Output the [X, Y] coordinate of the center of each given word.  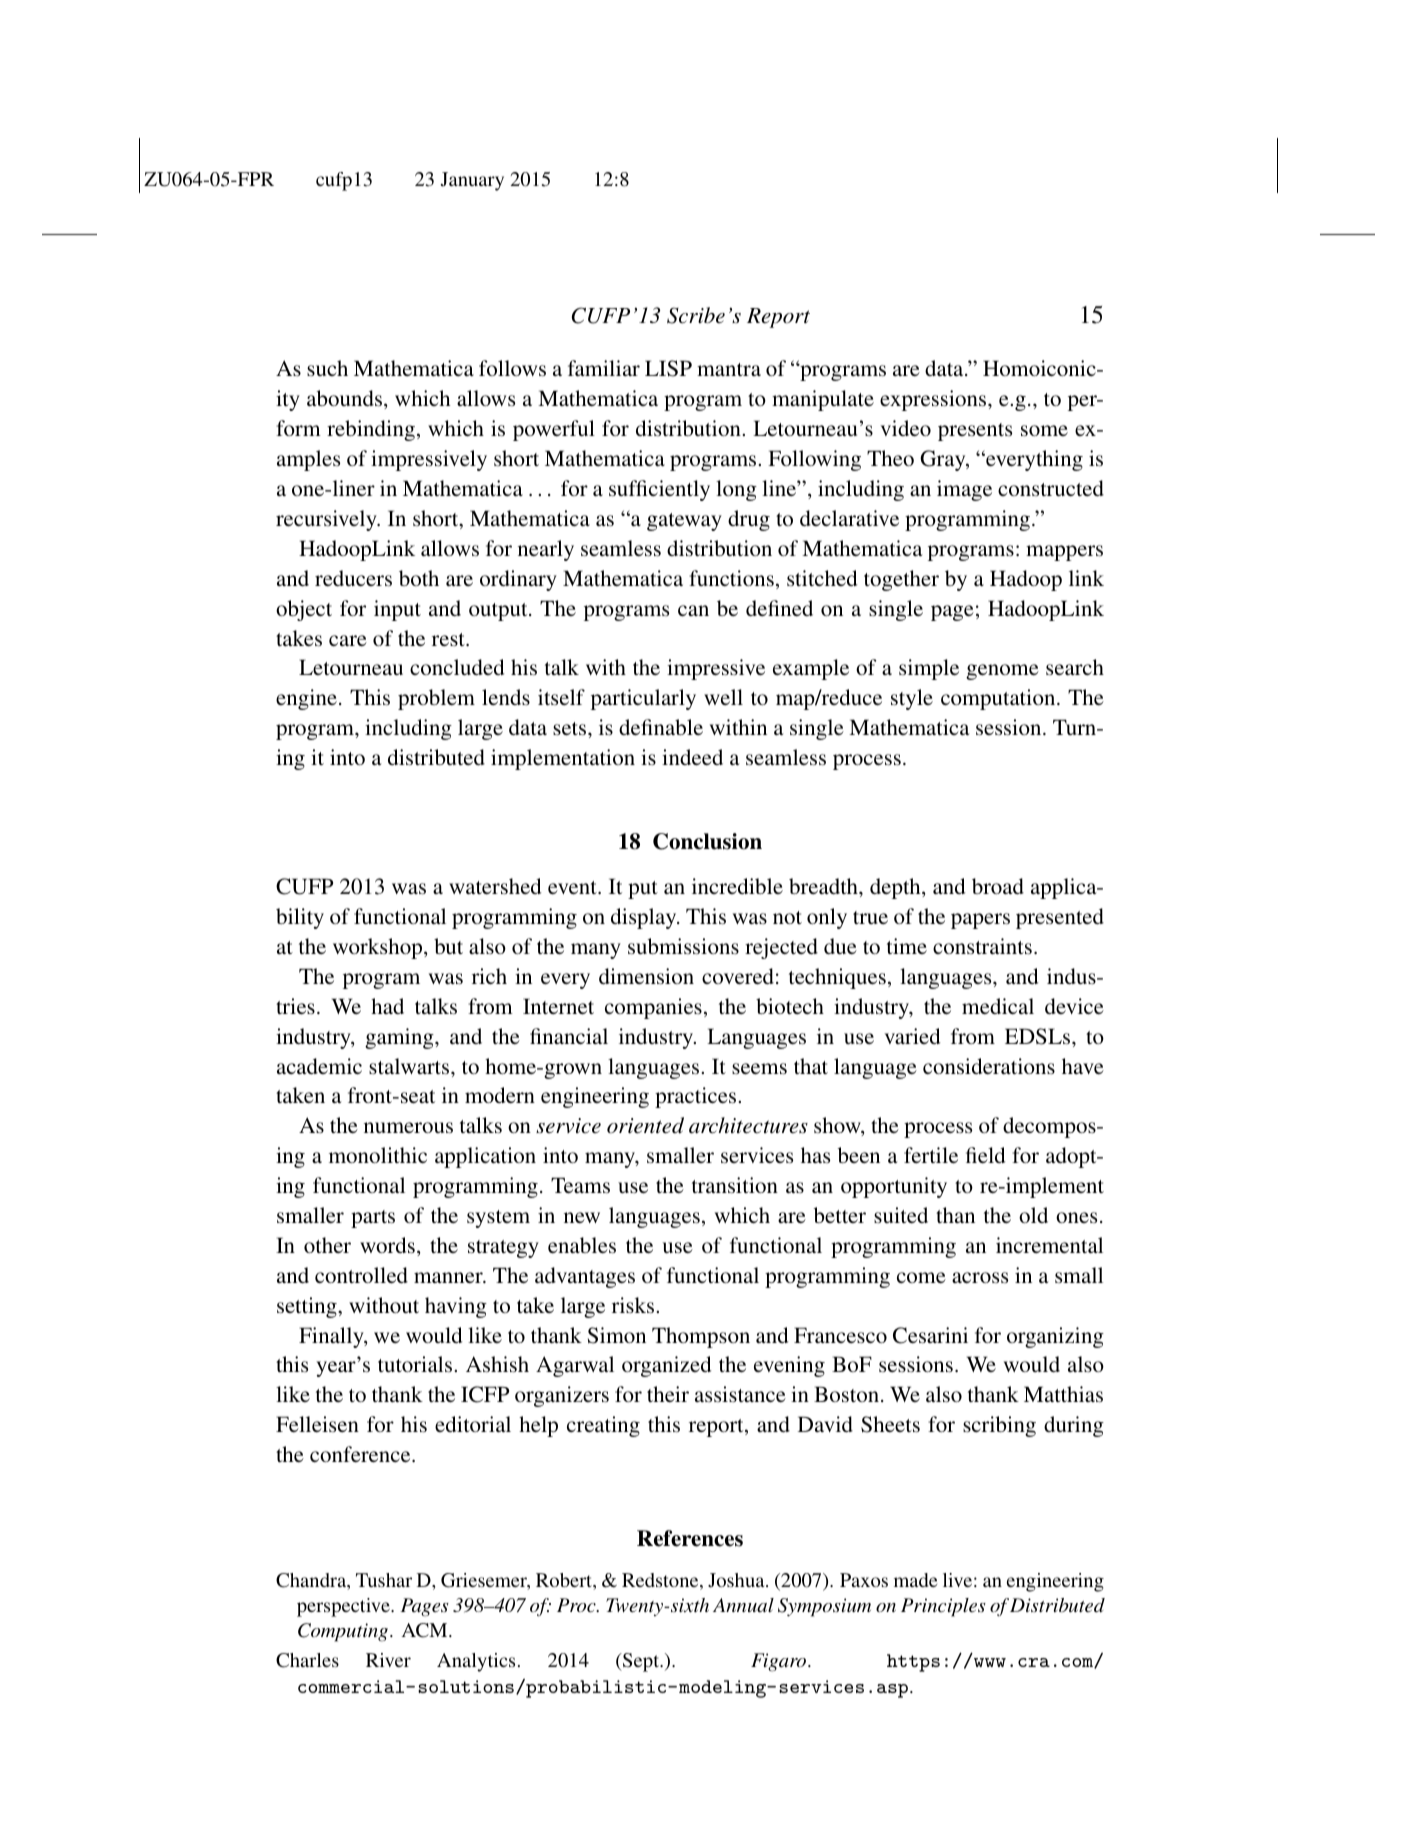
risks [633, 1305]
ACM [425, 1630]
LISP [668, 368]
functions [731, 578]
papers [980, 921]
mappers [1064, 553]
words [387, 1245]
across [980, 1277]
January [472, 181]
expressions [934, 400]
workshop [379, 948]
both [419, 578]
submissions [683, 946]
